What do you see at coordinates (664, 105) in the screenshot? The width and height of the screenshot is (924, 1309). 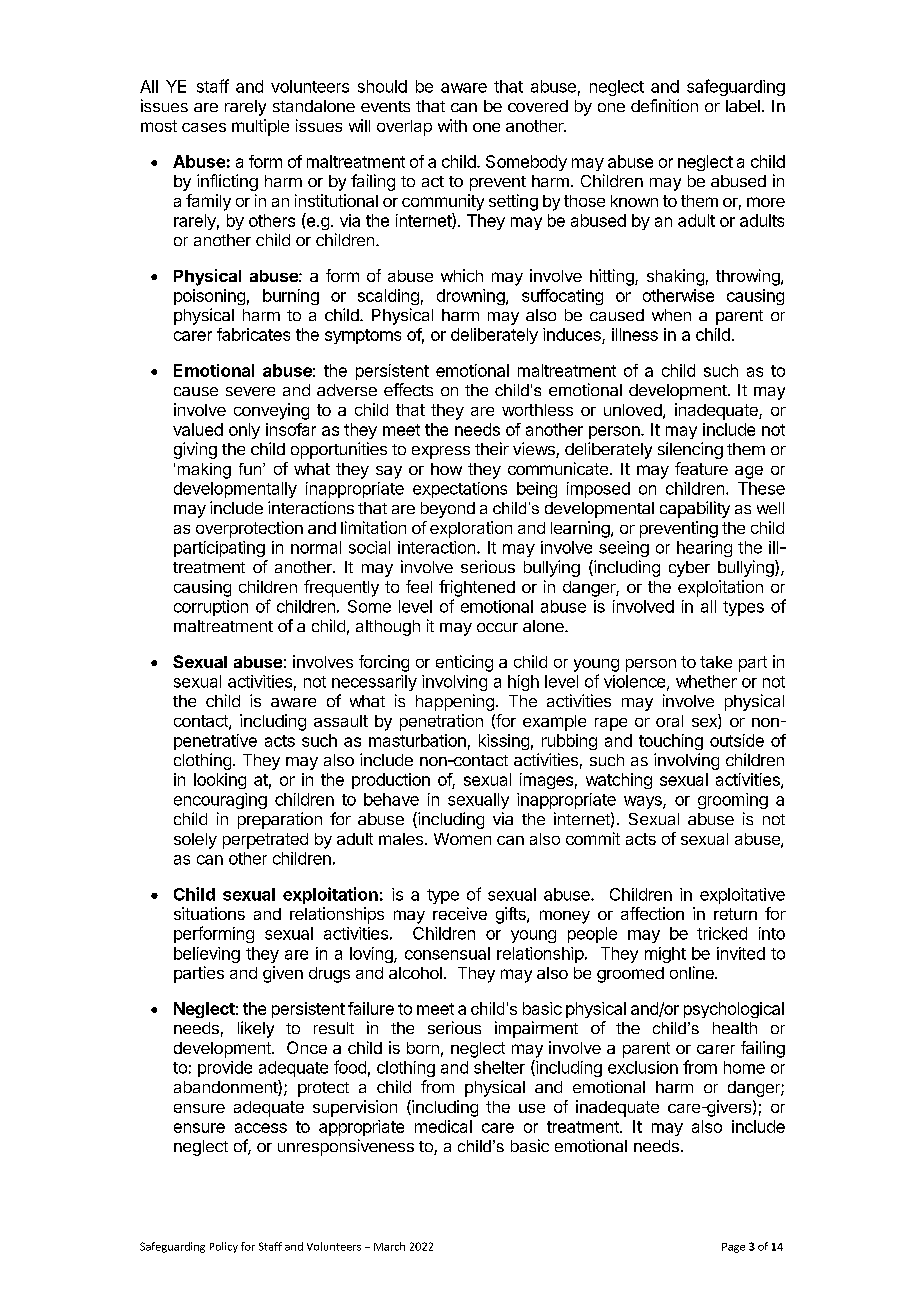 I see `definition` at bounding box center [664, 105].
